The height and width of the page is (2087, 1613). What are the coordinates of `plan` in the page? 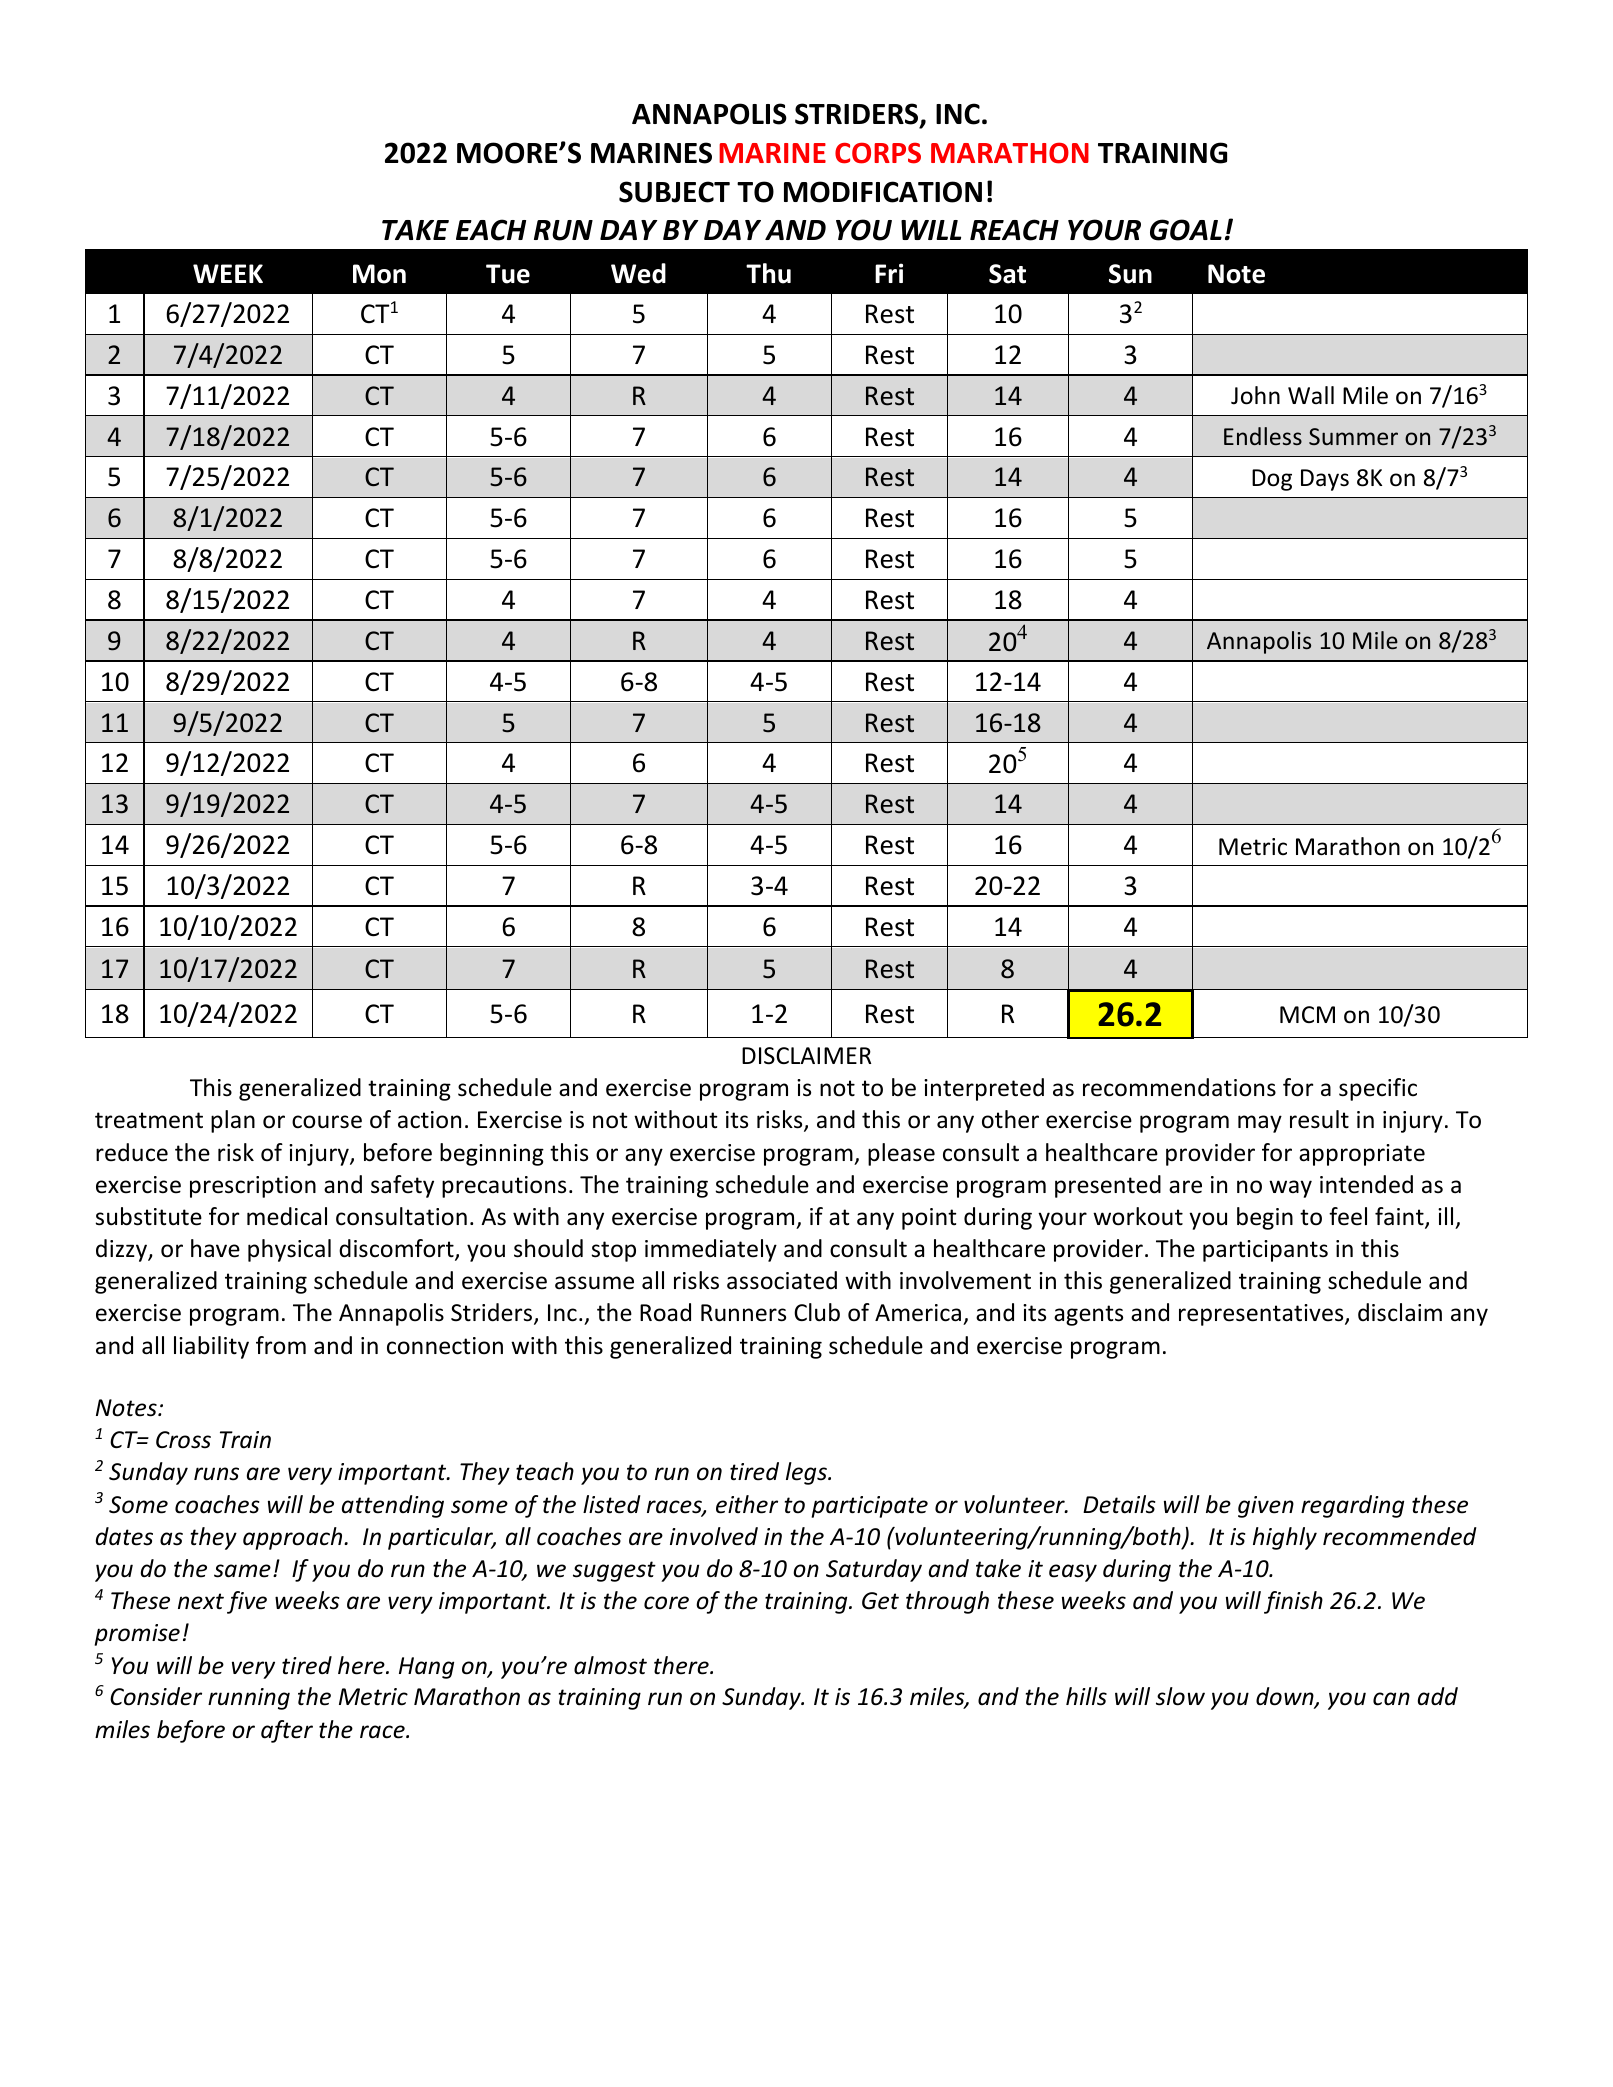 It's located at (233, 1121).
